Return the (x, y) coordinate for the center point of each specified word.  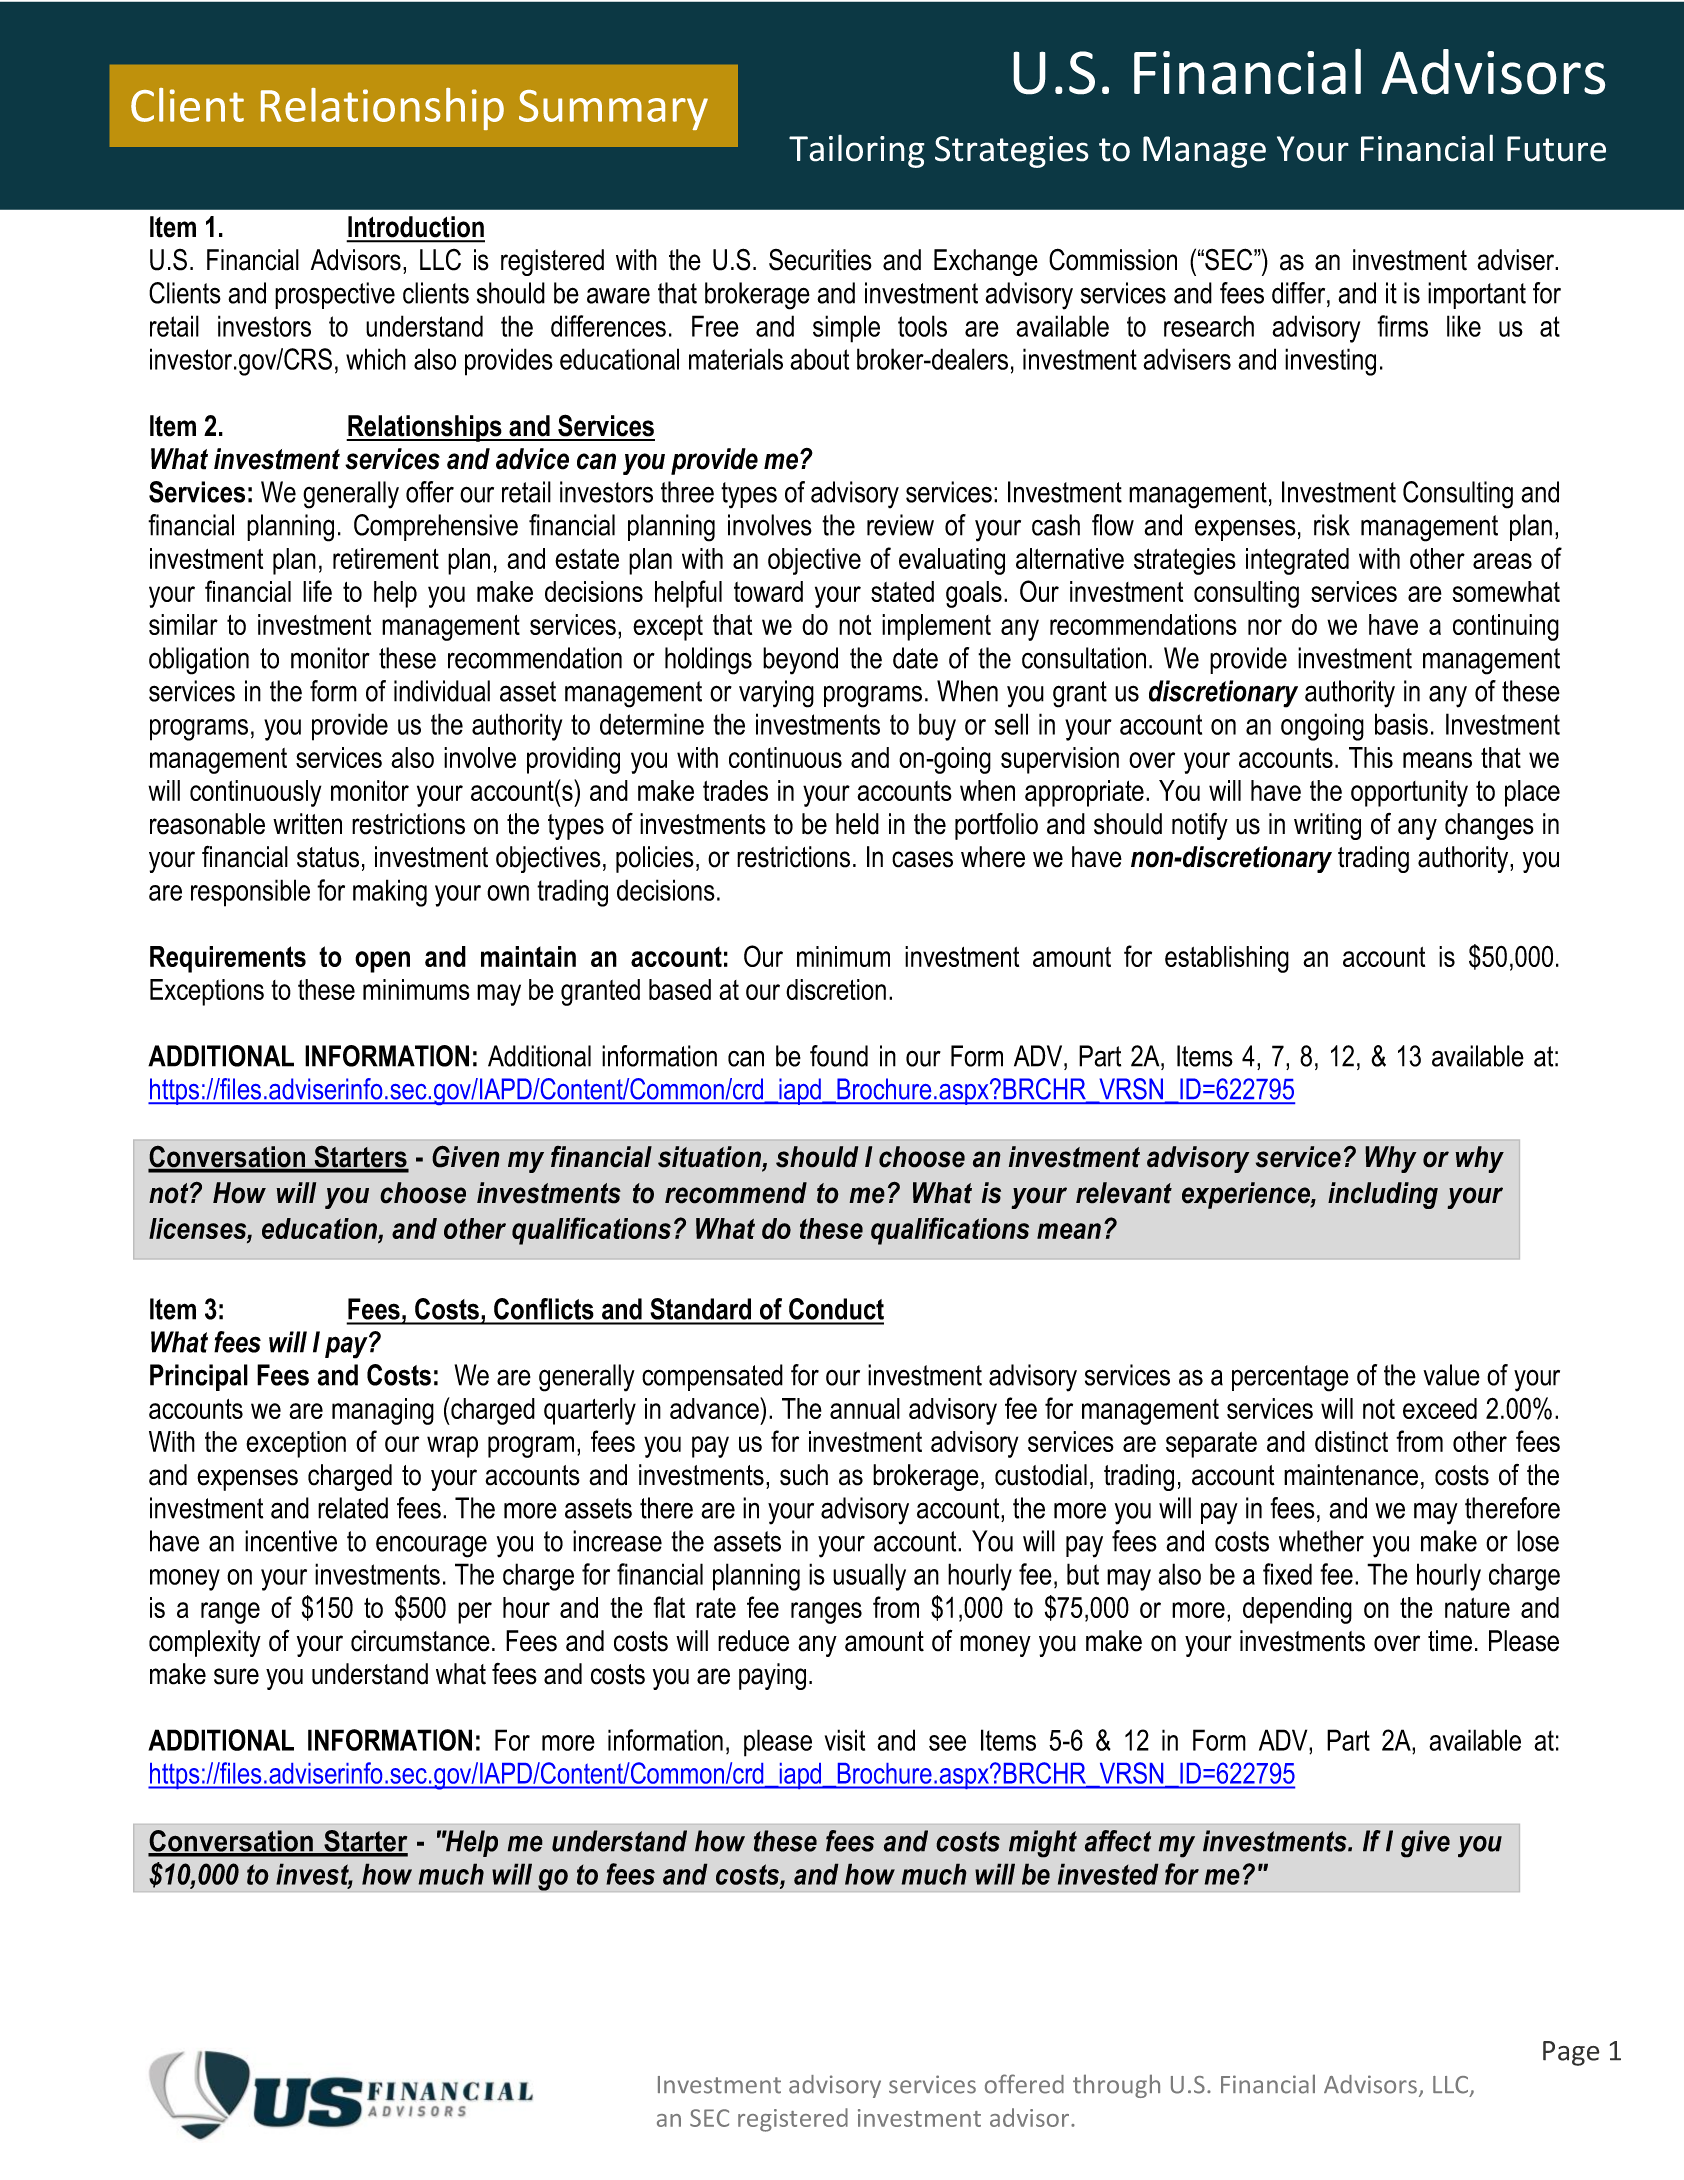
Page (1571, 2053)
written (307, 824)
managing (383, 1411)
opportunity (1409, 793)
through (1116, 2086)
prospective (335, 295)
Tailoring (857, 151)
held (857, 824)
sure (236, 1676)
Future (1556, 149)
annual (865, 1408)
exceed (1440, 1408)
